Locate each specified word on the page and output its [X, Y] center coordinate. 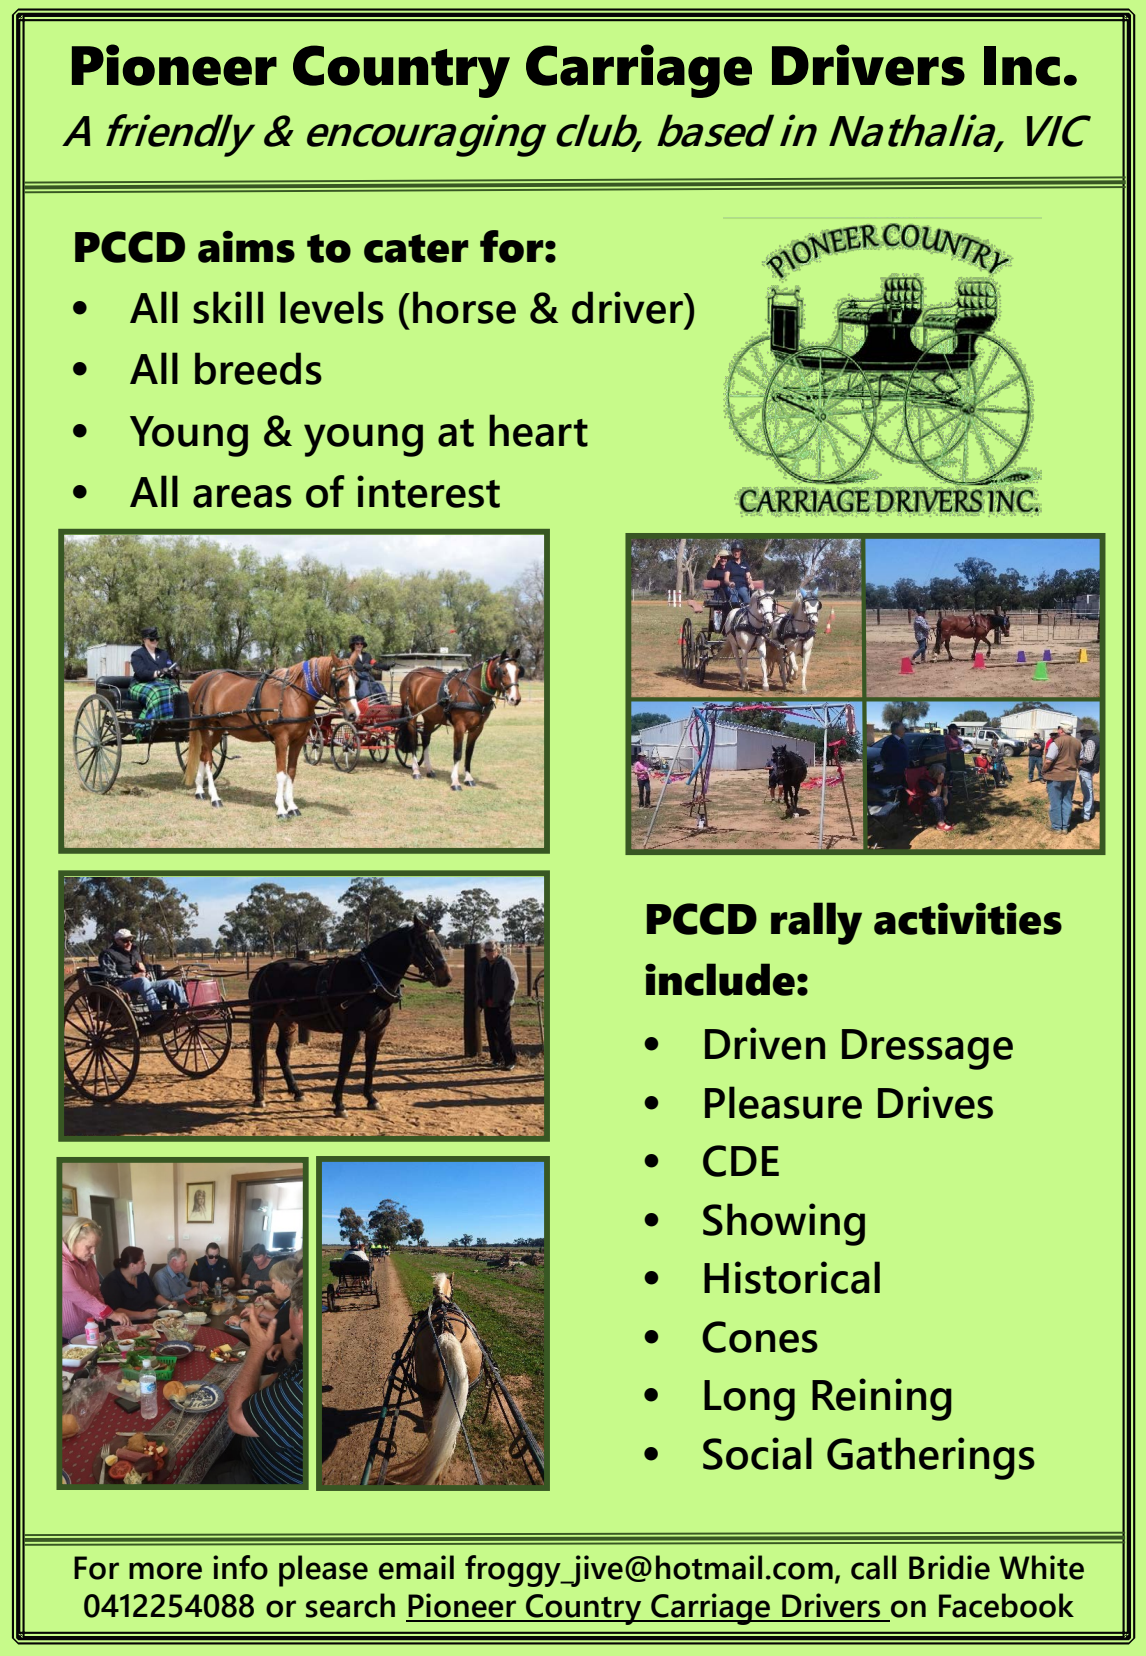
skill [228, 307]
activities [968, 918]
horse [464, 307]
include [720, 979]
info [240, 1567]
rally [816, 923]
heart [538, 430]
